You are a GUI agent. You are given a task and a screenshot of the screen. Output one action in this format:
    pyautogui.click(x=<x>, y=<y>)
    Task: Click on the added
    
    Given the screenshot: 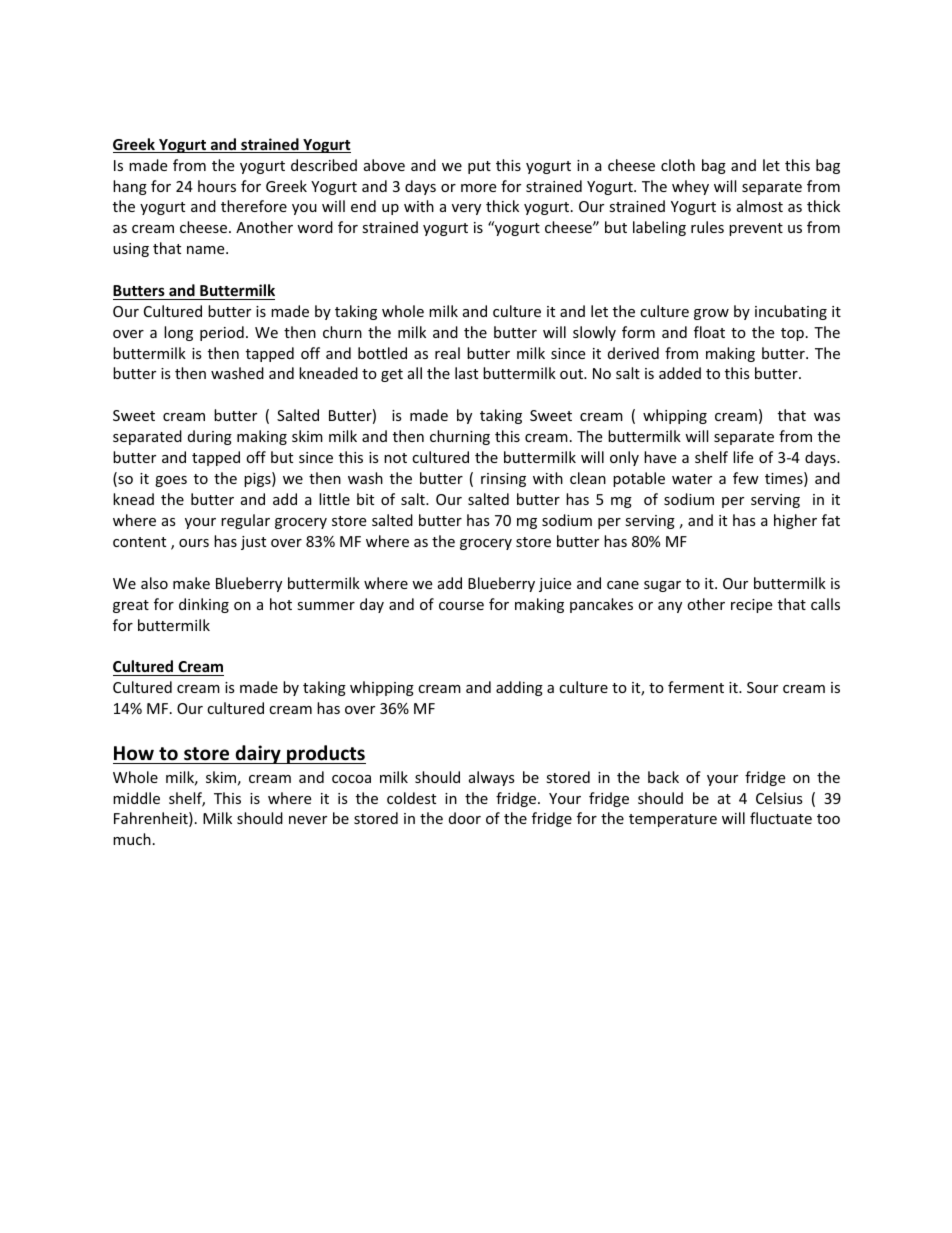 What is the action you would take?
    pyautogui.click(x=680, y=373)
